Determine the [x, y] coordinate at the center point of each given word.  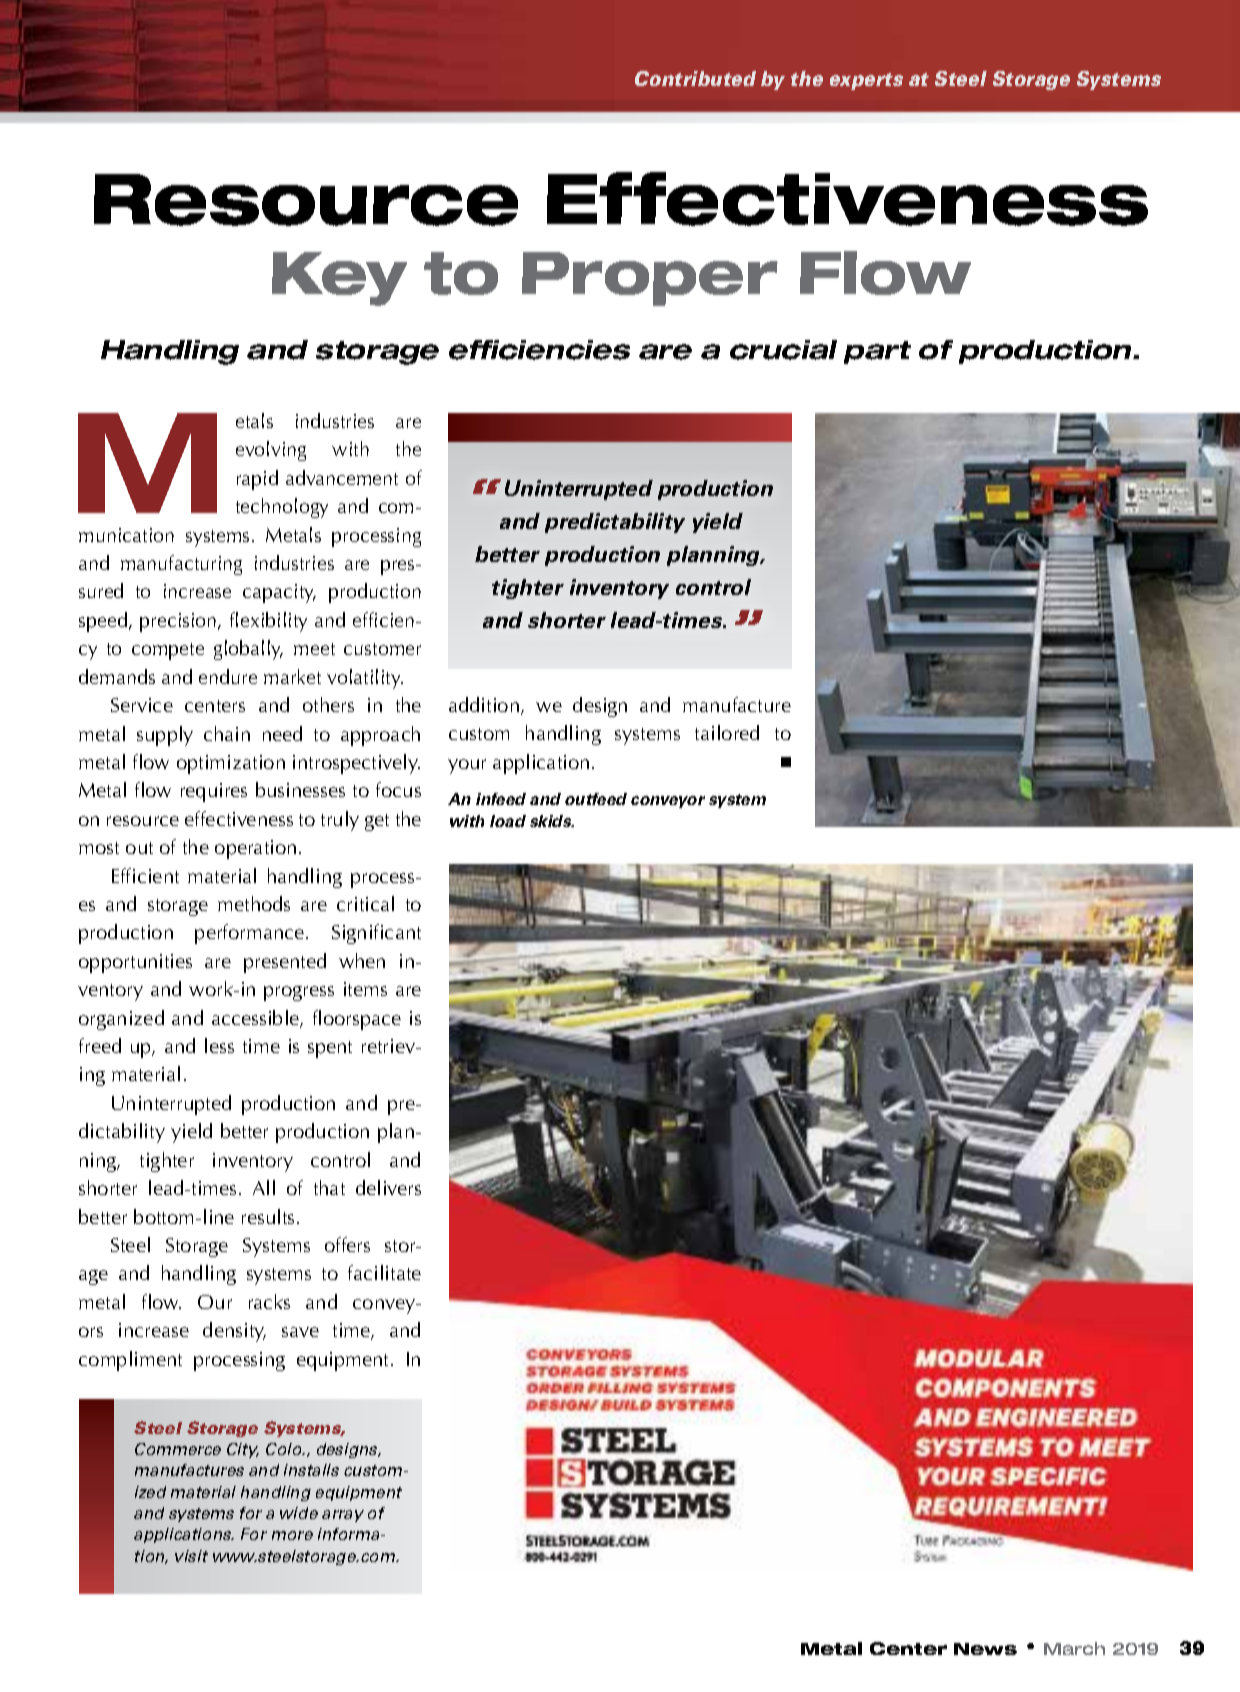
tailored [727, 732]
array [343, 1516]
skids [552, 821]
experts [866, 81]
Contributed [695, 78]
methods [254, 903]
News [985, 1649]
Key [339, 279]
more [292, 1535]
